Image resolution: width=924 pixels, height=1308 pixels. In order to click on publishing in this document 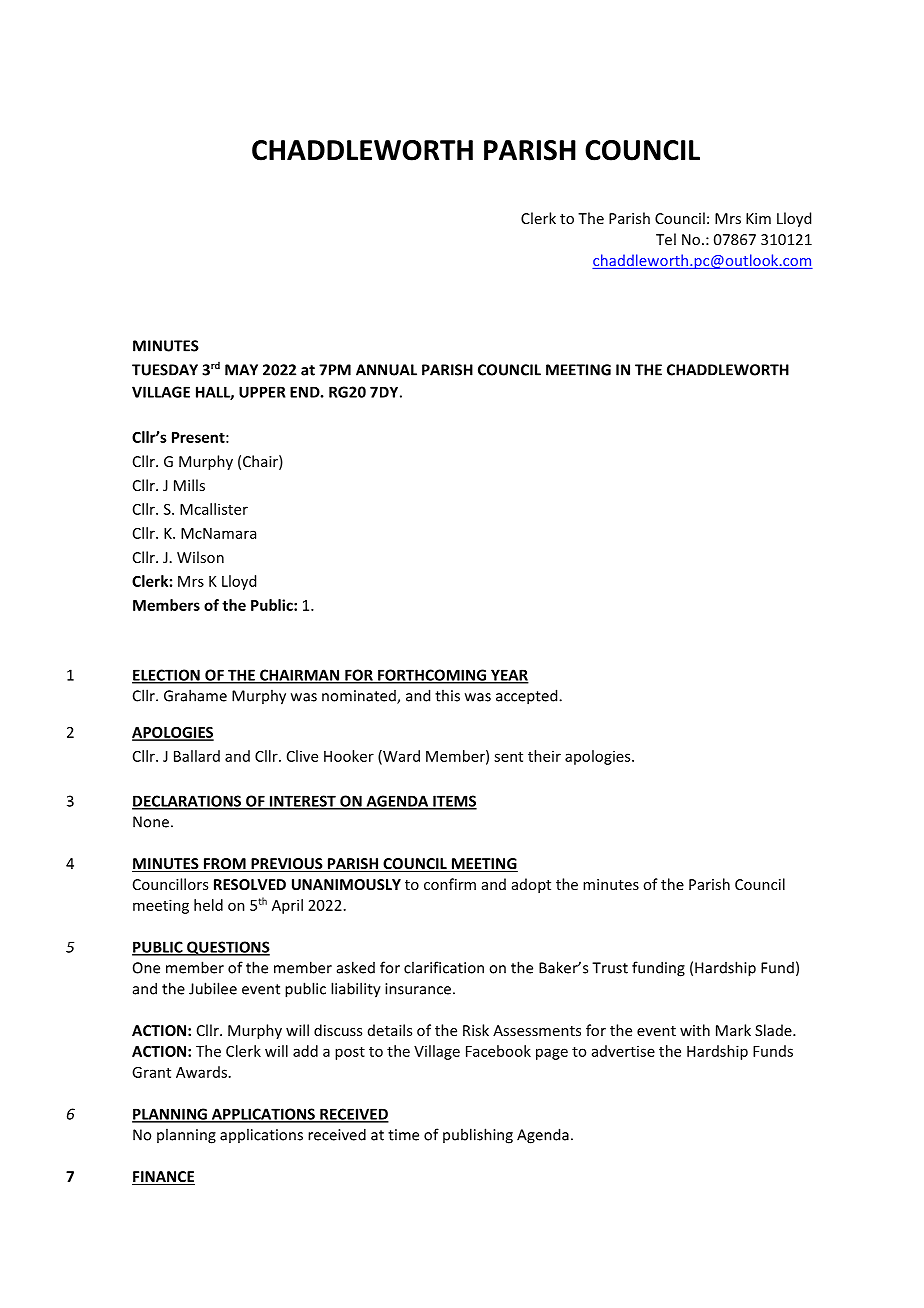, I will do `click(478, 1136)`.
